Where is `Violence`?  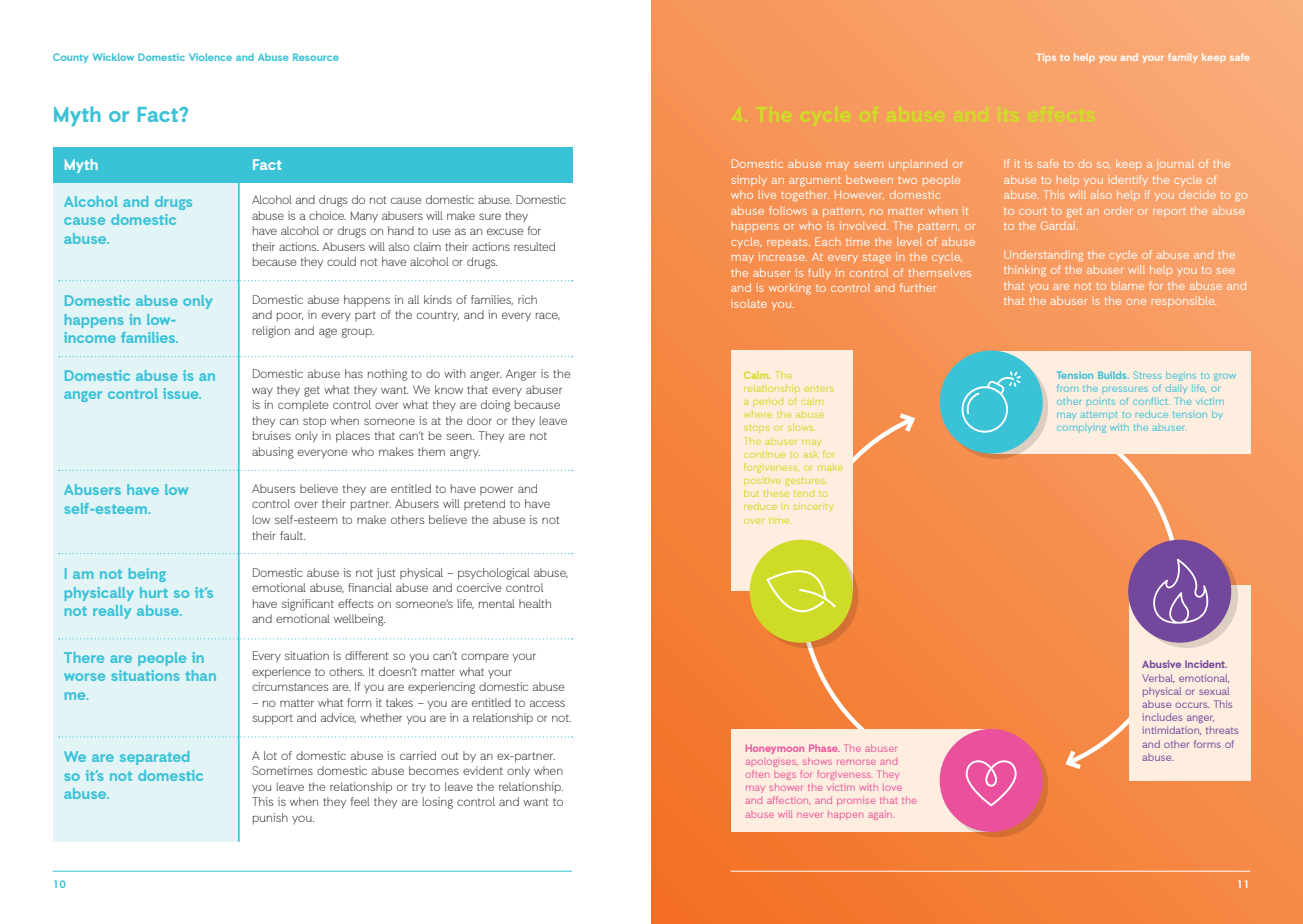
Violence is located at coordinates (210, 57).
